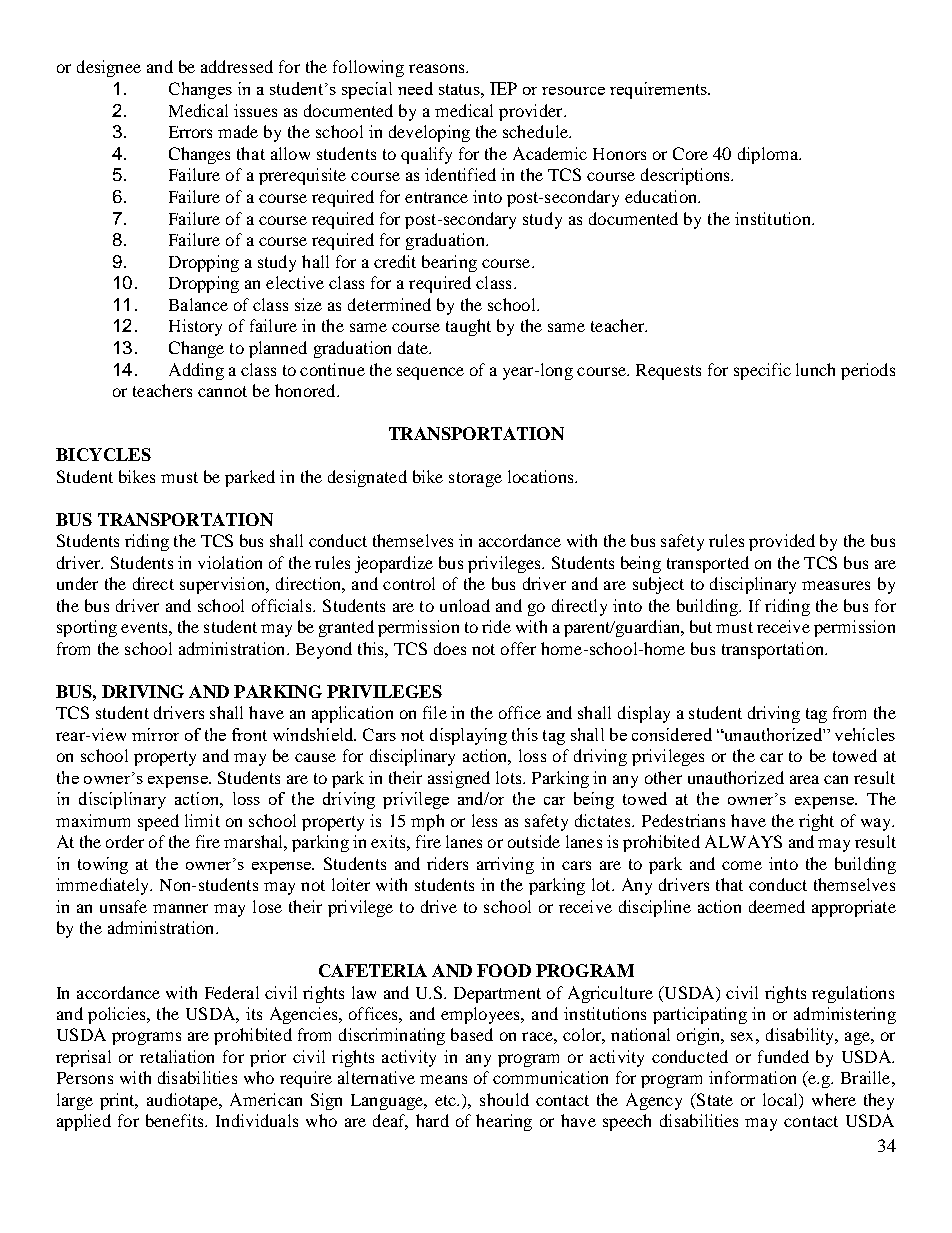  I want to click on benefits, so click(176, 1120).
